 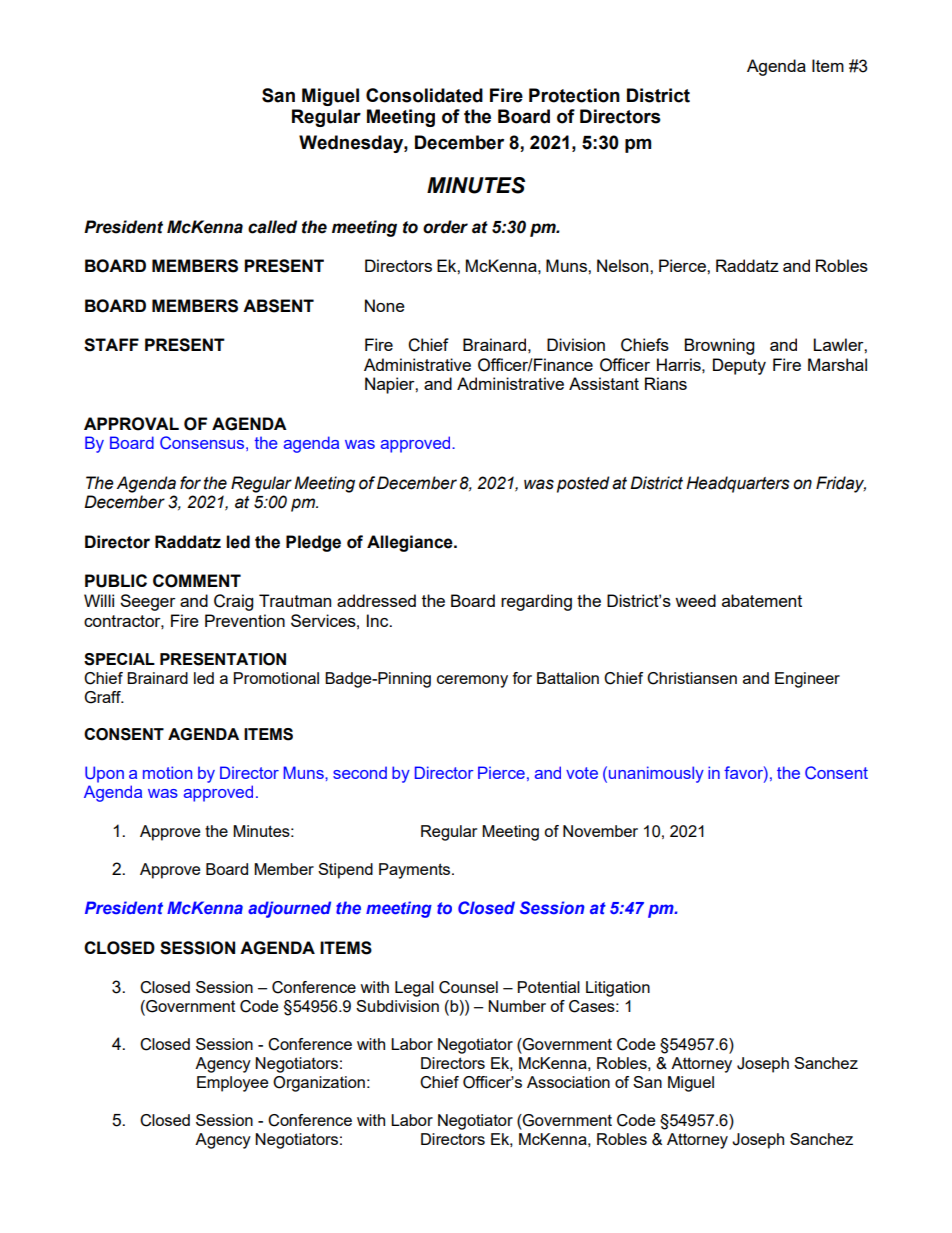 What do you see at coordinates (656, 774) in the document?
I see `unanimously` at bounding box center [656, 774].
